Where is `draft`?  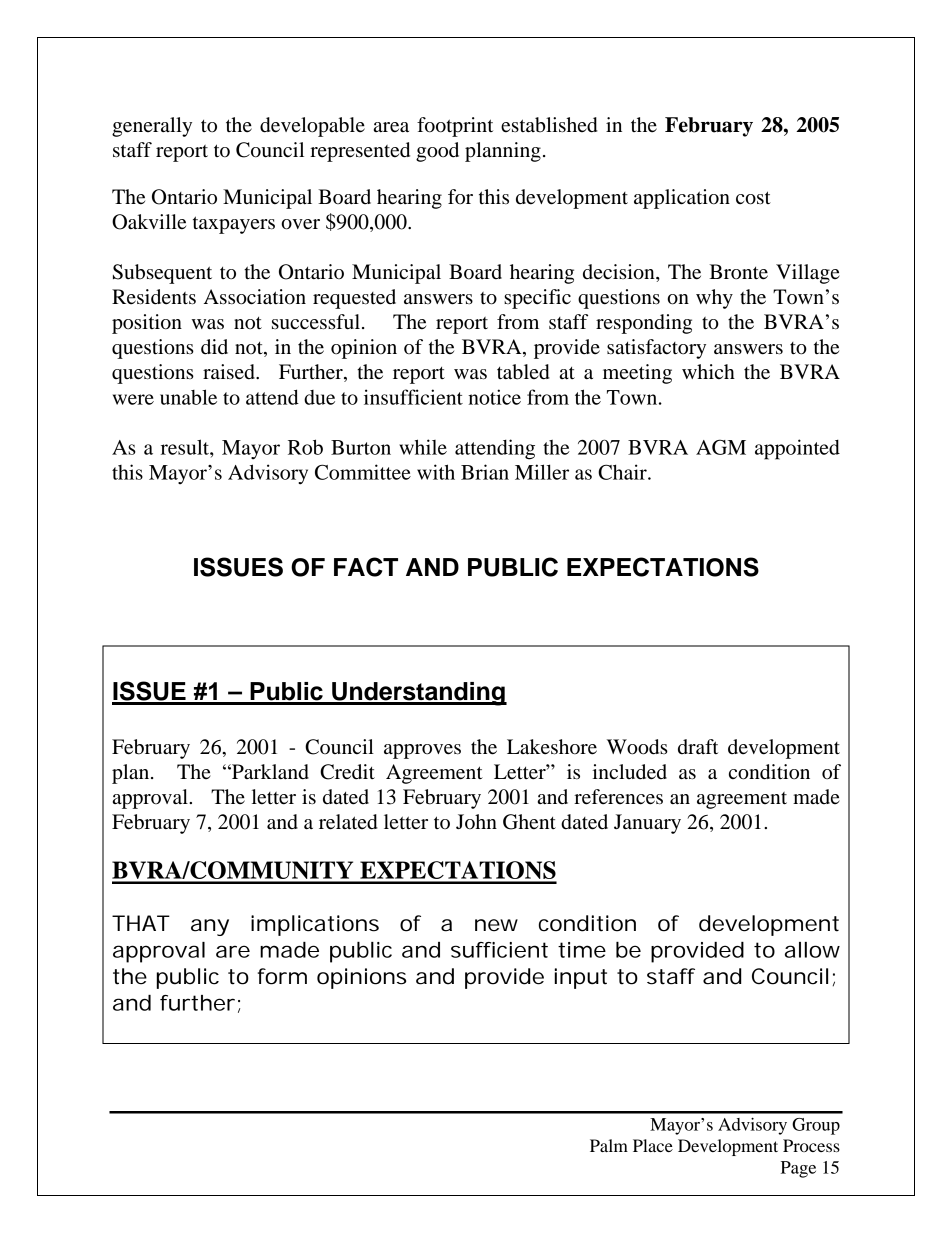 draft is located at coordinates (698, 747).
